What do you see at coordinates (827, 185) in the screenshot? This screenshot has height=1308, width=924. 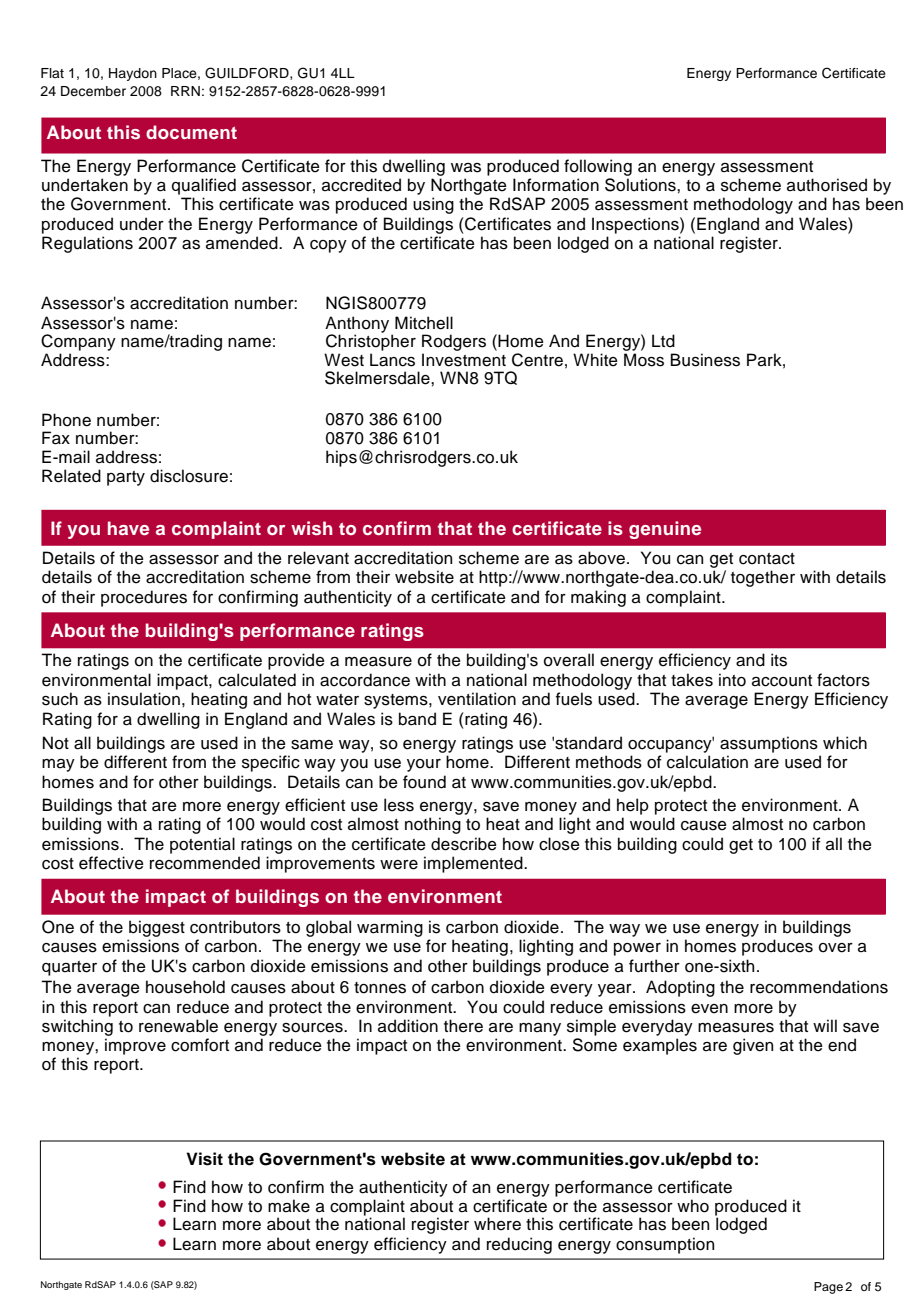 I see `authorised` at bounding box center [827, 185].
